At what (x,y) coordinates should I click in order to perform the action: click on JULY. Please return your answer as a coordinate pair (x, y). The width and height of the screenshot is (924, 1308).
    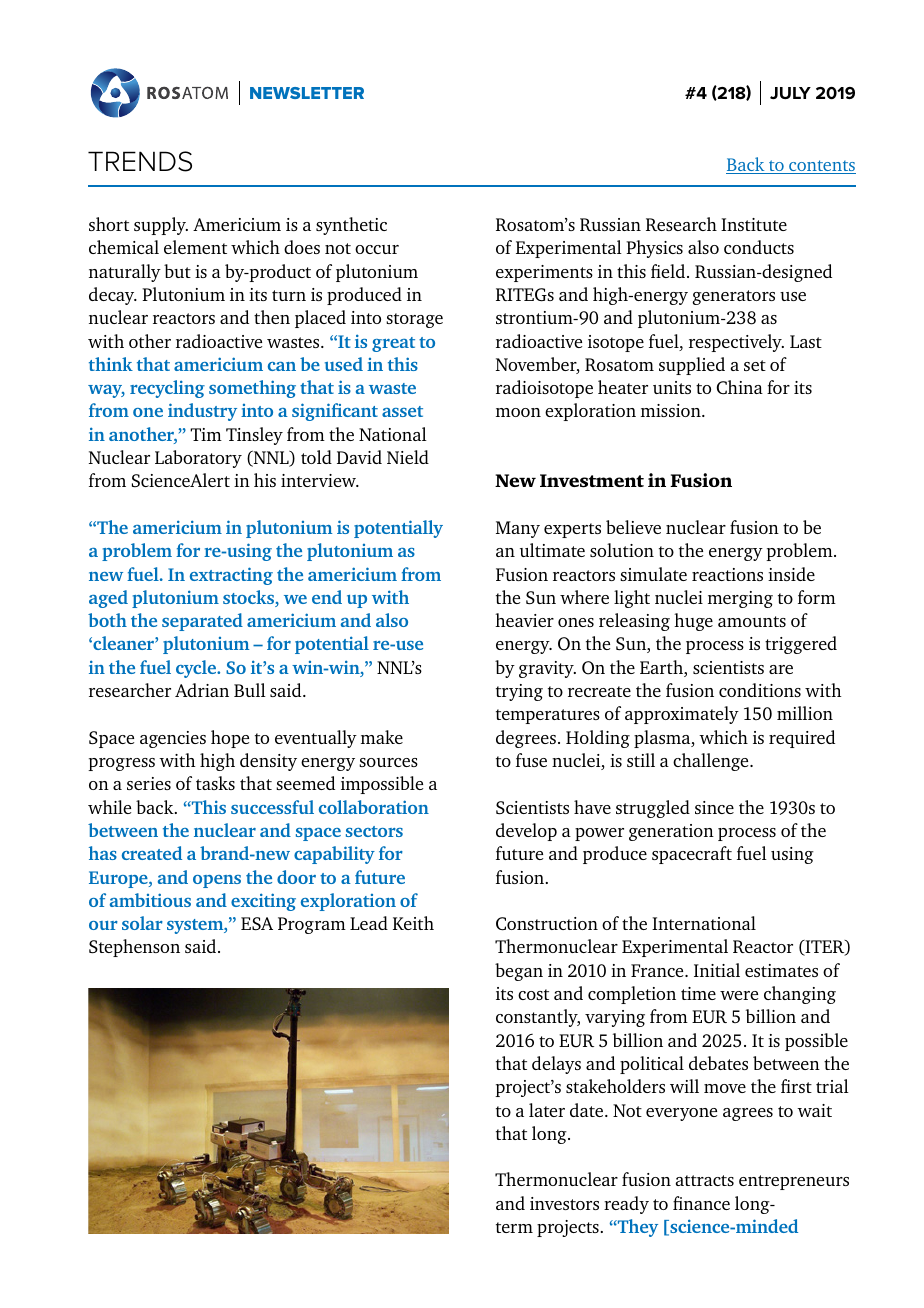
    Looking at the image, I should click on (790, 93).
